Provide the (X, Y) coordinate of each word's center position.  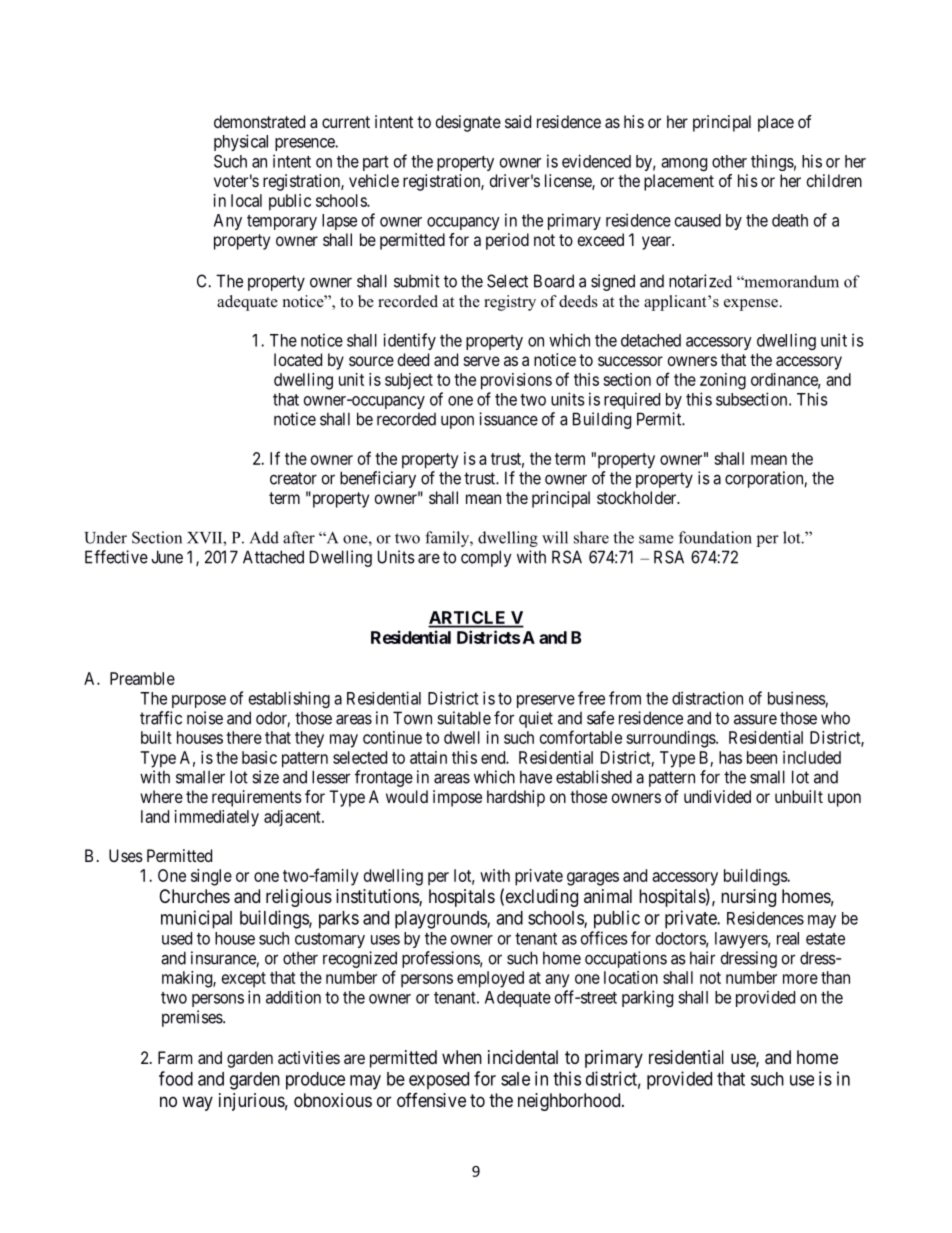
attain (428, 757)
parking (647, 998)
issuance (508, 419)
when (462, 1057)
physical (241, 142)
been (762, 757)
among (684, 164)
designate (468, 123)
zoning (723, 381)
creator (293, 478)
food (176, 1078)
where (161, 796)
